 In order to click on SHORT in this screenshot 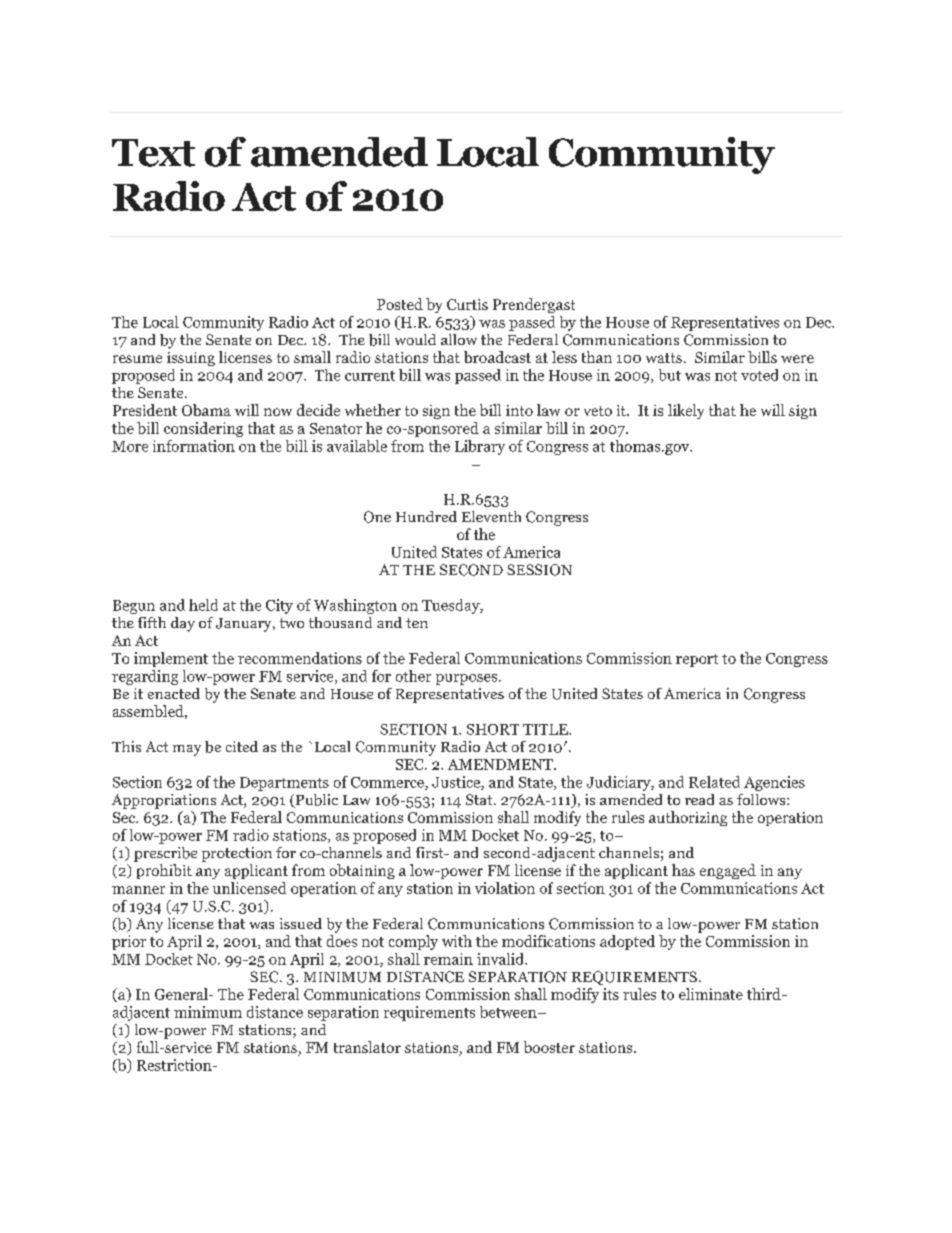, I will do `click(493, 729)`.
